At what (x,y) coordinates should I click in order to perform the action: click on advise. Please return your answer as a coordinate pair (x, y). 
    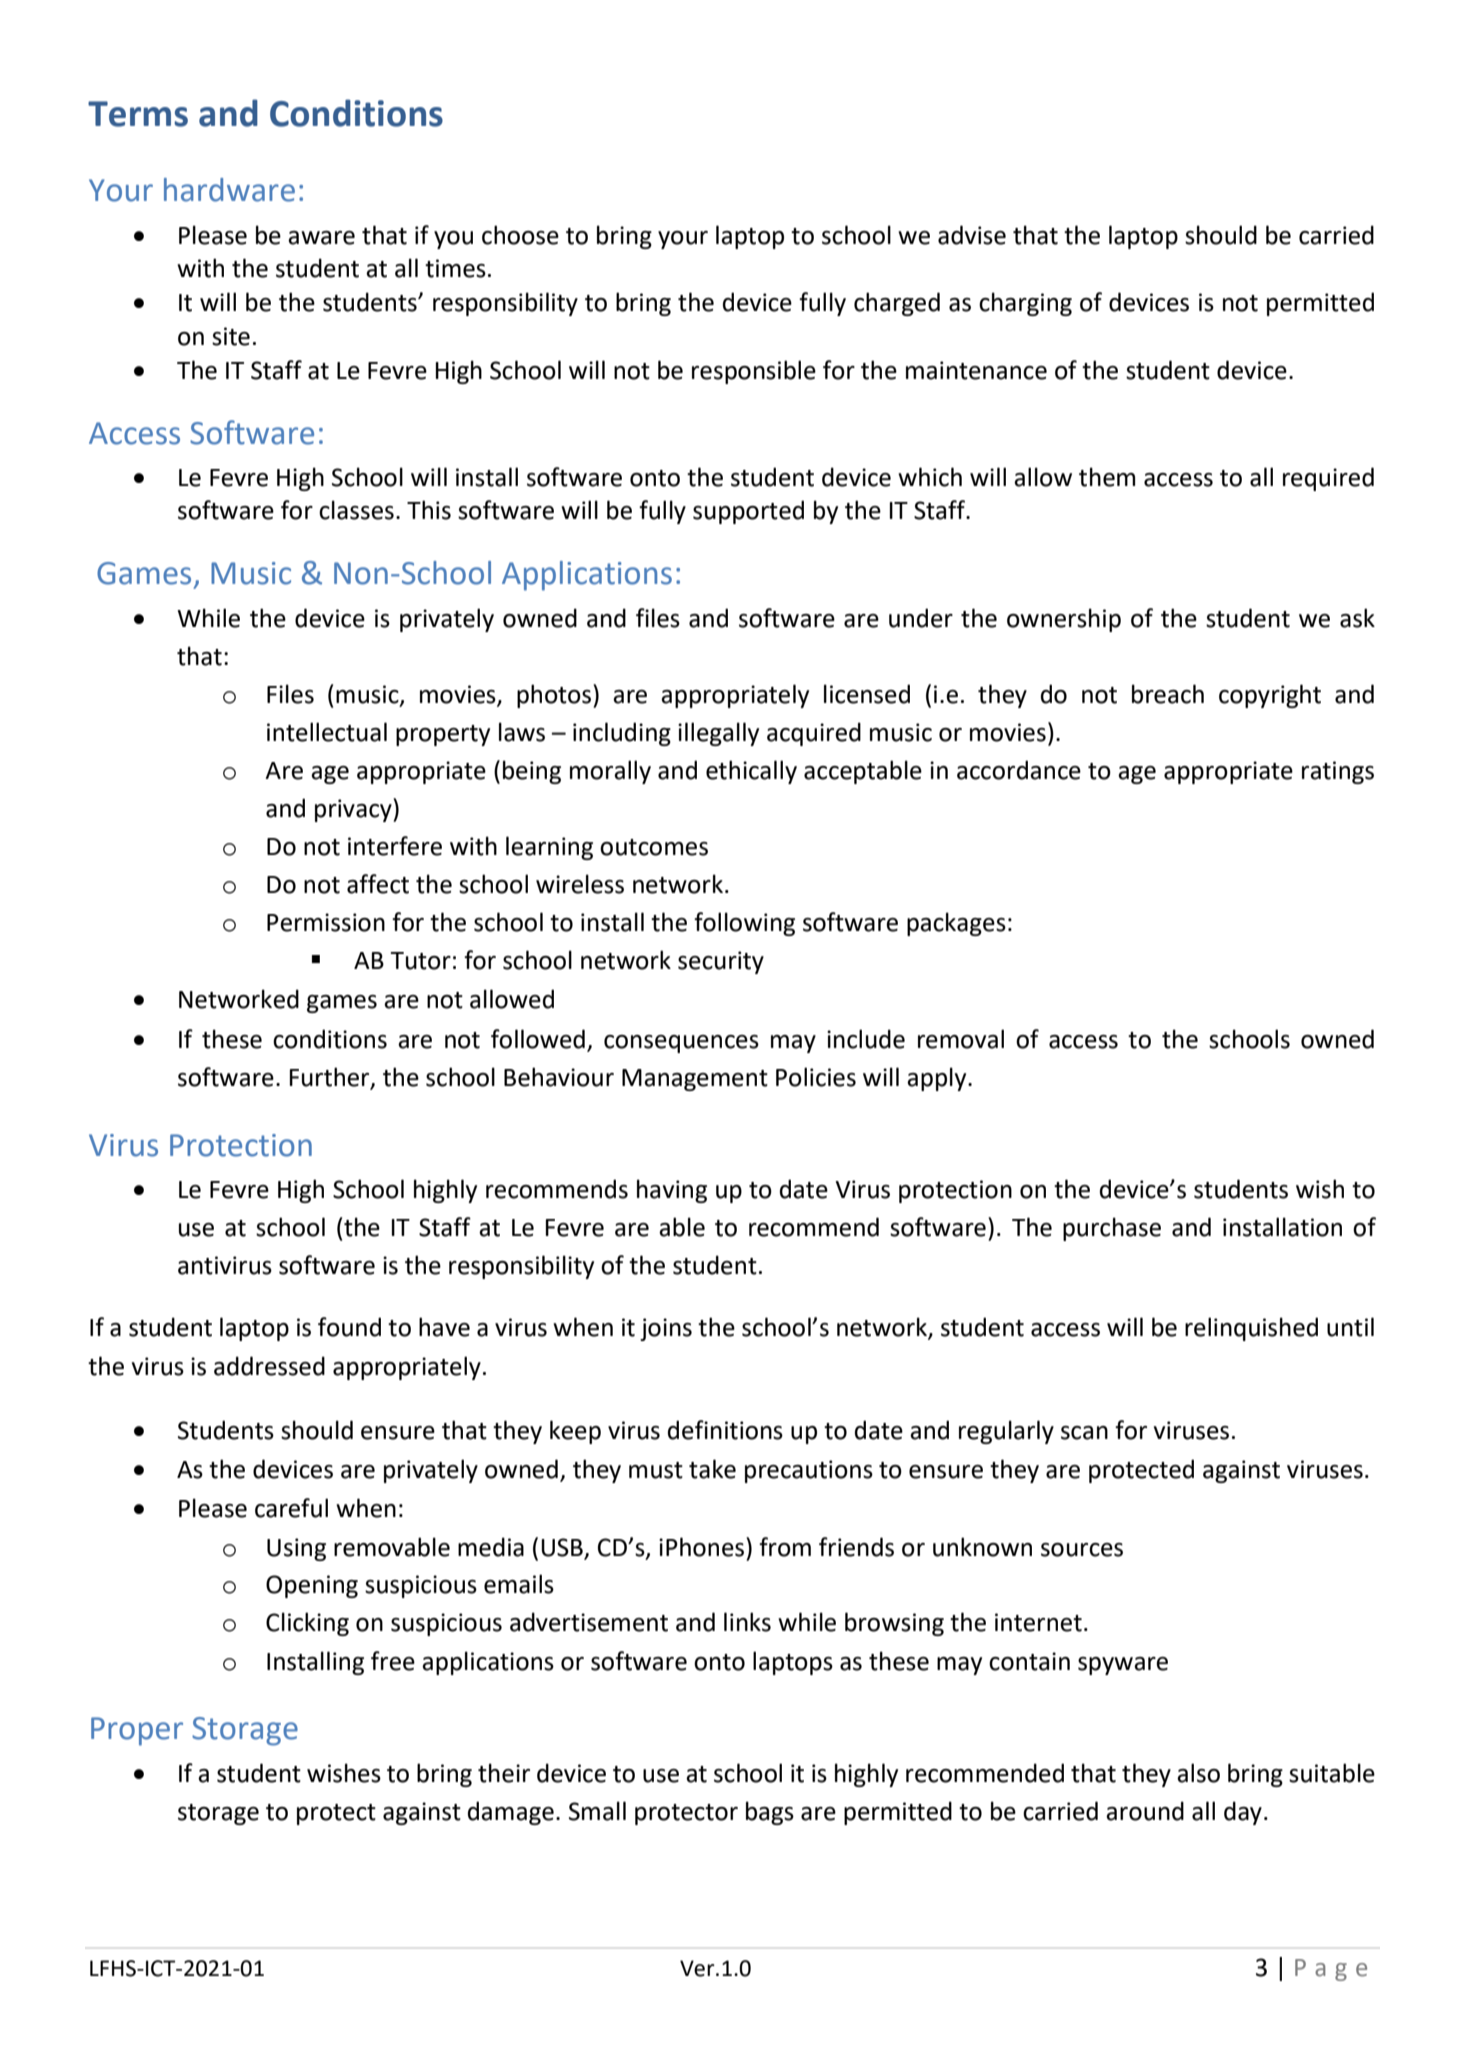
    Looking at the image, I should click on (972, 235).
